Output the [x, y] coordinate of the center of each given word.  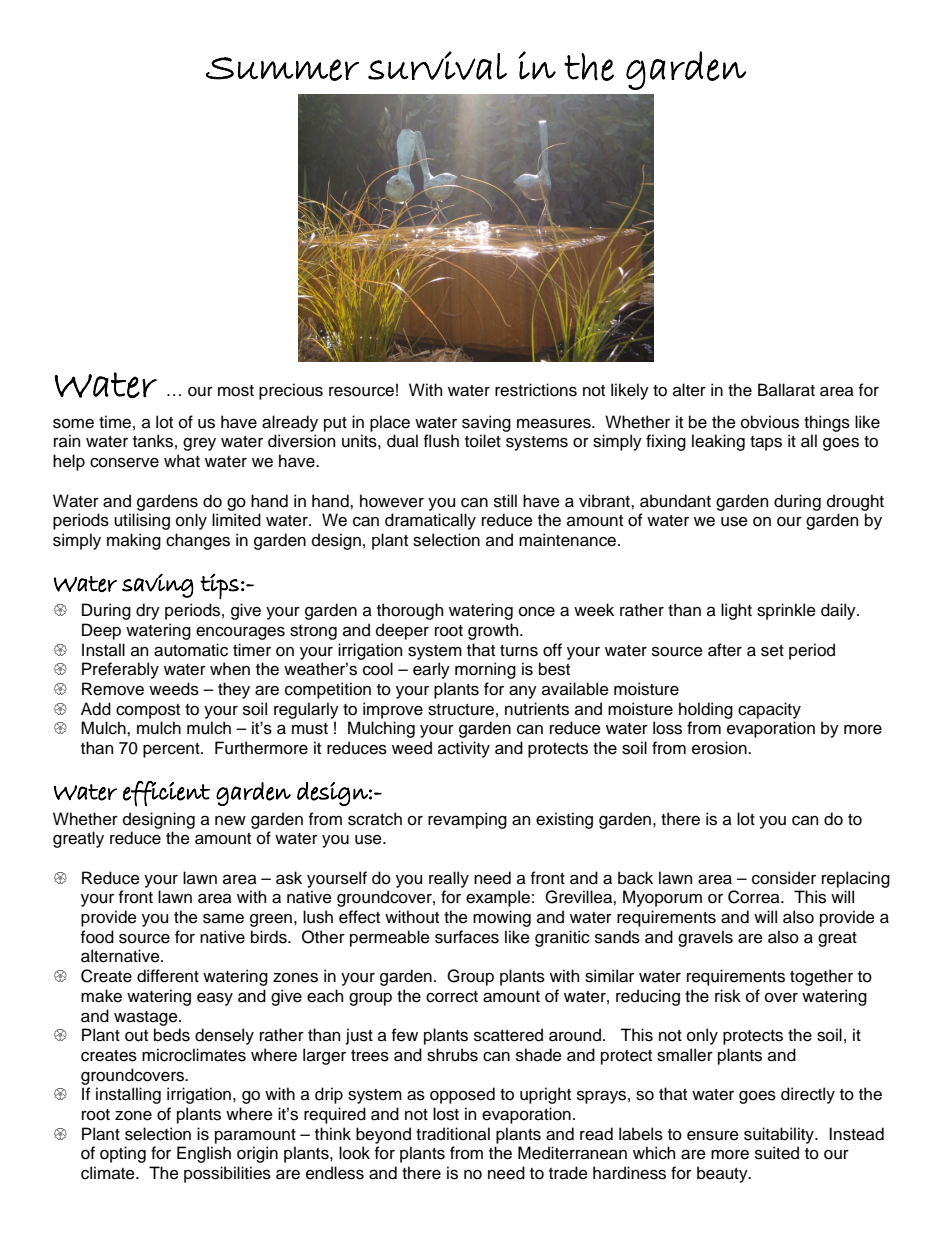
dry [148, 611]
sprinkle [786, 611]
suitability [780, 1135]
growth [494, 631]
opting [123, 1154]
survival [437, 65]
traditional [453, 1134]
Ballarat [786, 390]
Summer [282, 69]
